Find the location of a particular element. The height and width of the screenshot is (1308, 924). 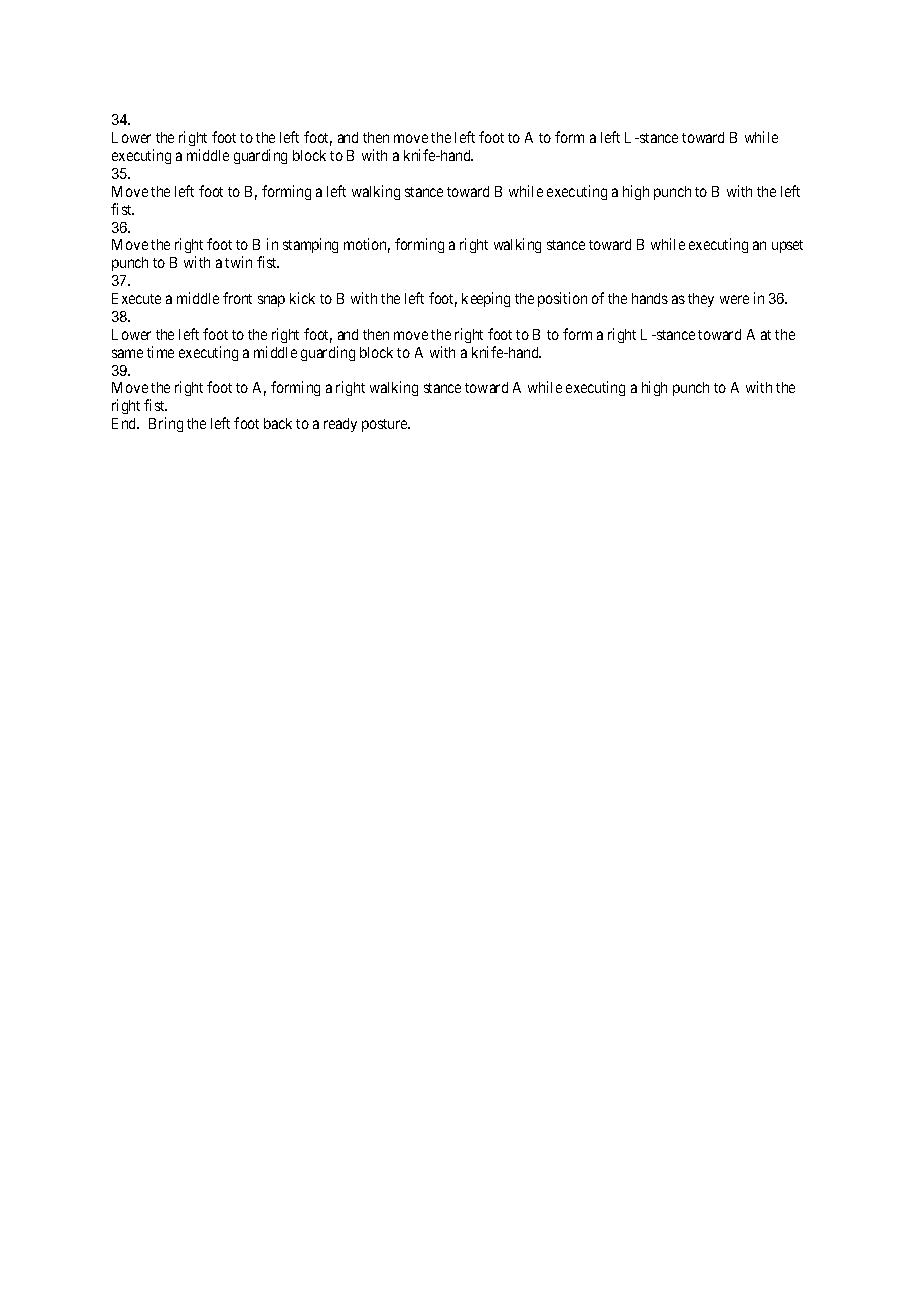

position is located at coordinates (562, 299).
